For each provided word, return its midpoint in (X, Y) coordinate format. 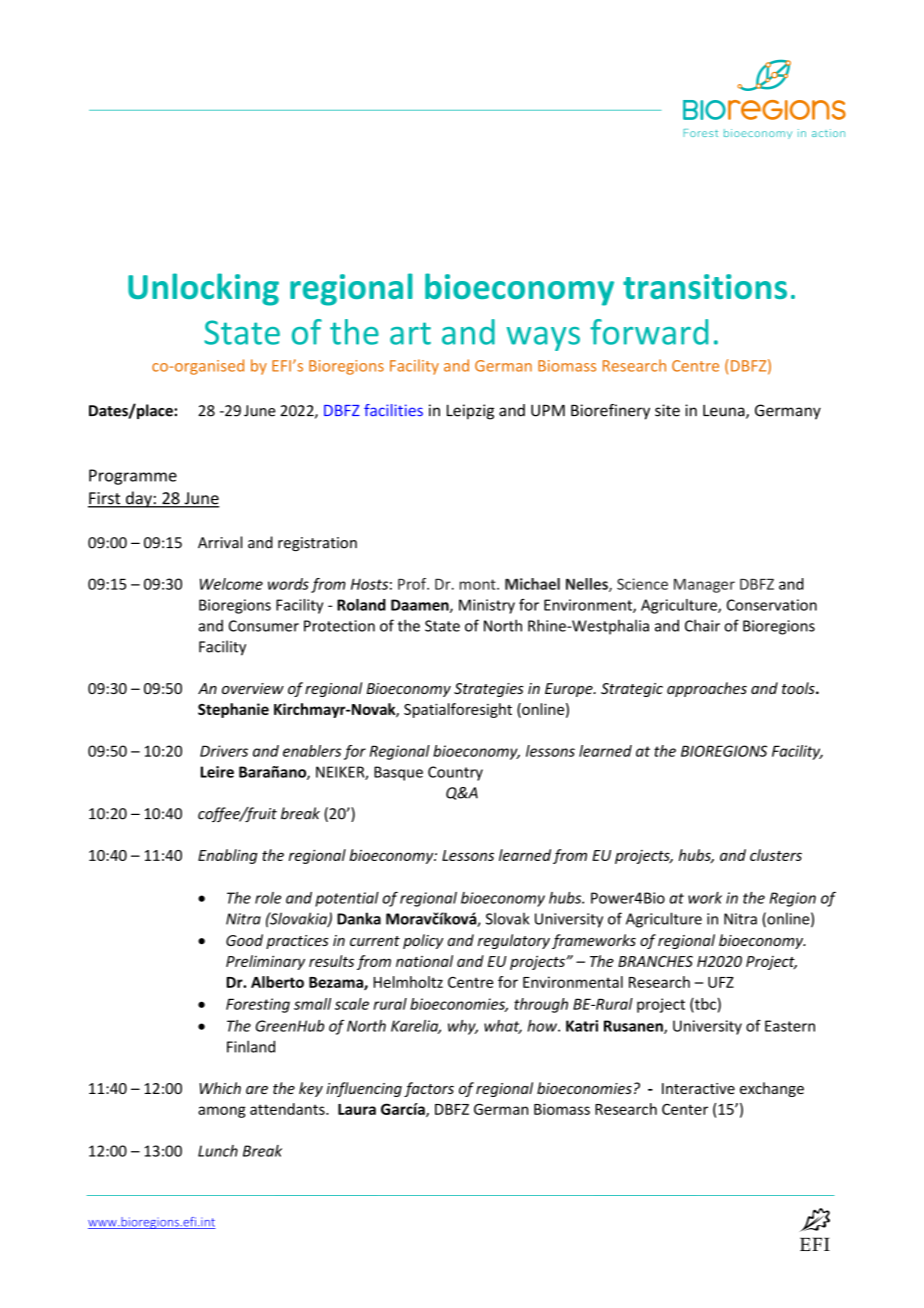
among (222, 1112)
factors (429, 1089)
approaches (707, 689)
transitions (705, 286)
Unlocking (203, 289)
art (410, 333)
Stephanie (233, 710)
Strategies (489, 690)
